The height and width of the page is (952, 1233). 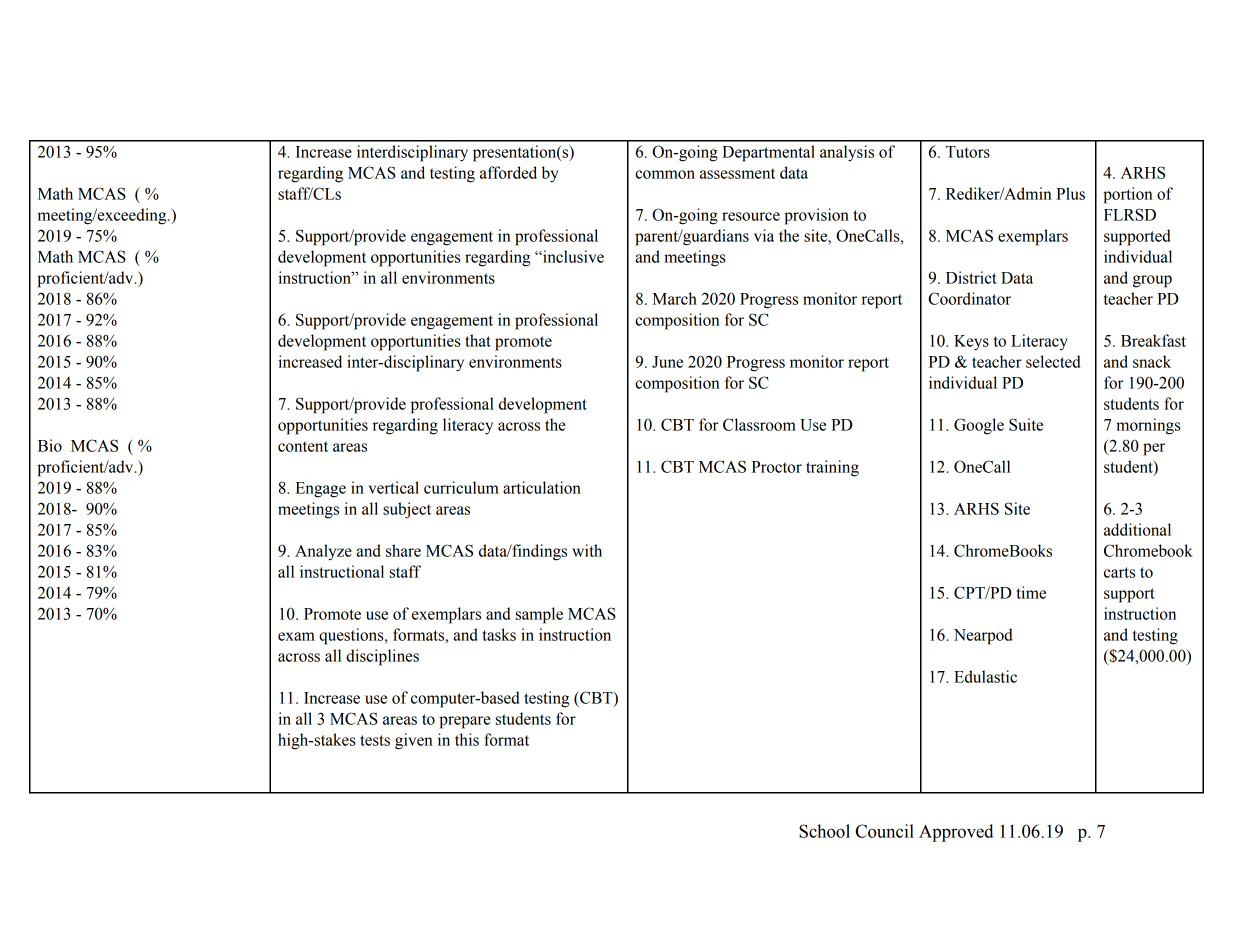 What do you see at coordinates (667, 362) in the page?
I see `June` at bounding box center [667, 362].
